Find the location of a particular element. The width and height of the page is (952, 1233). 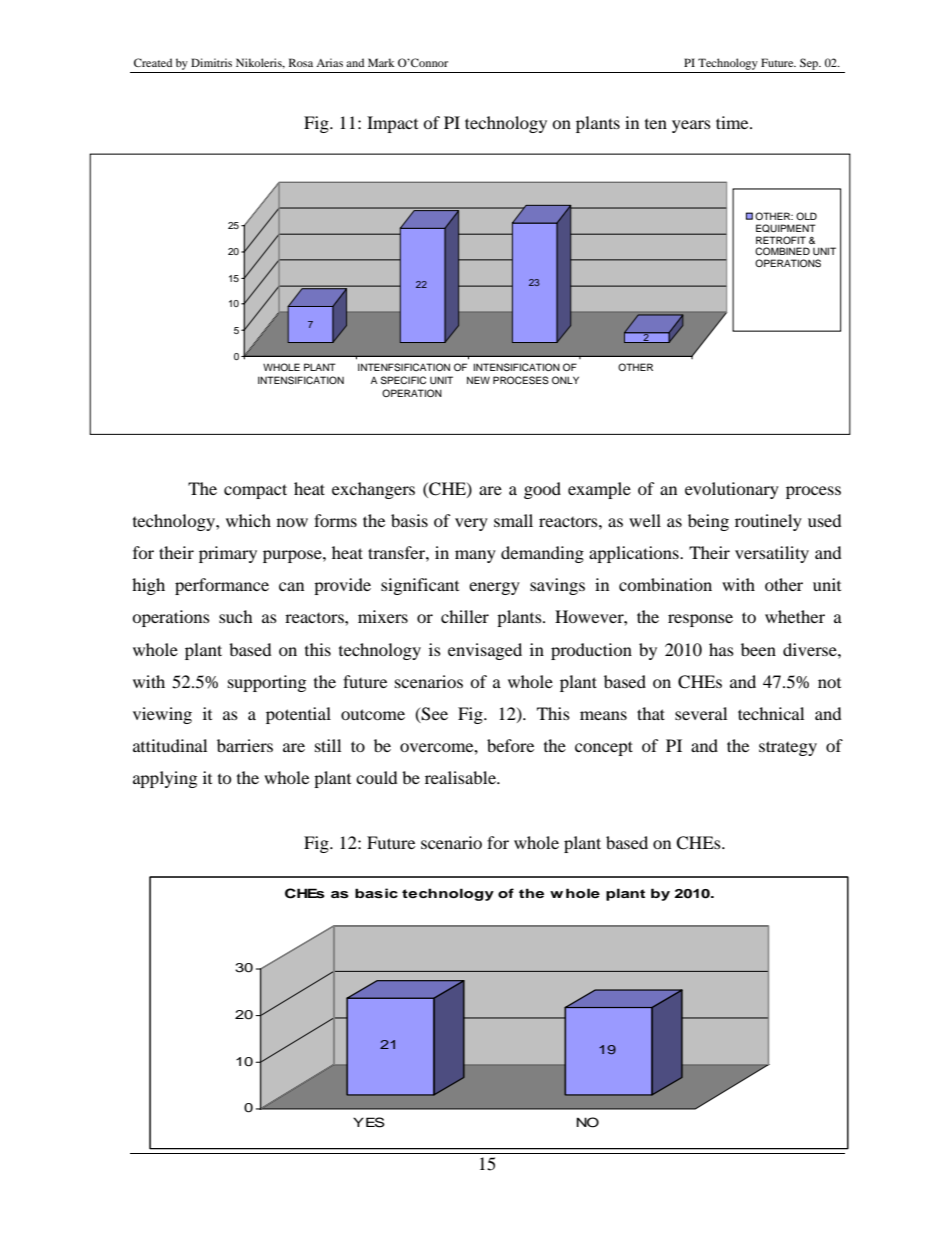

Dimitris is located at coordinates (211, 62).
